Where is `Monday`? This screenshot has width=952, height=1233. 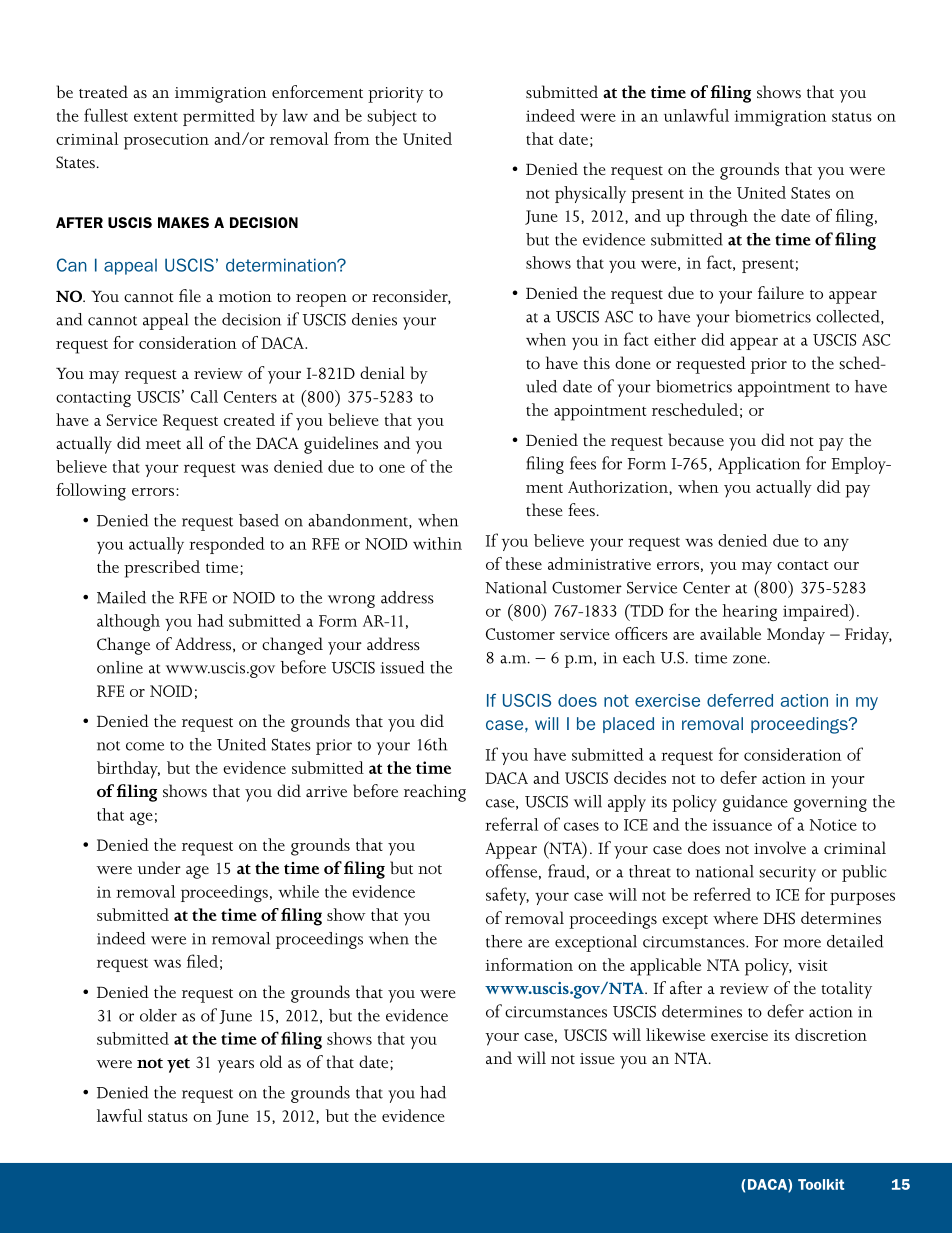 Monday is located at coordinates (796, 636).
